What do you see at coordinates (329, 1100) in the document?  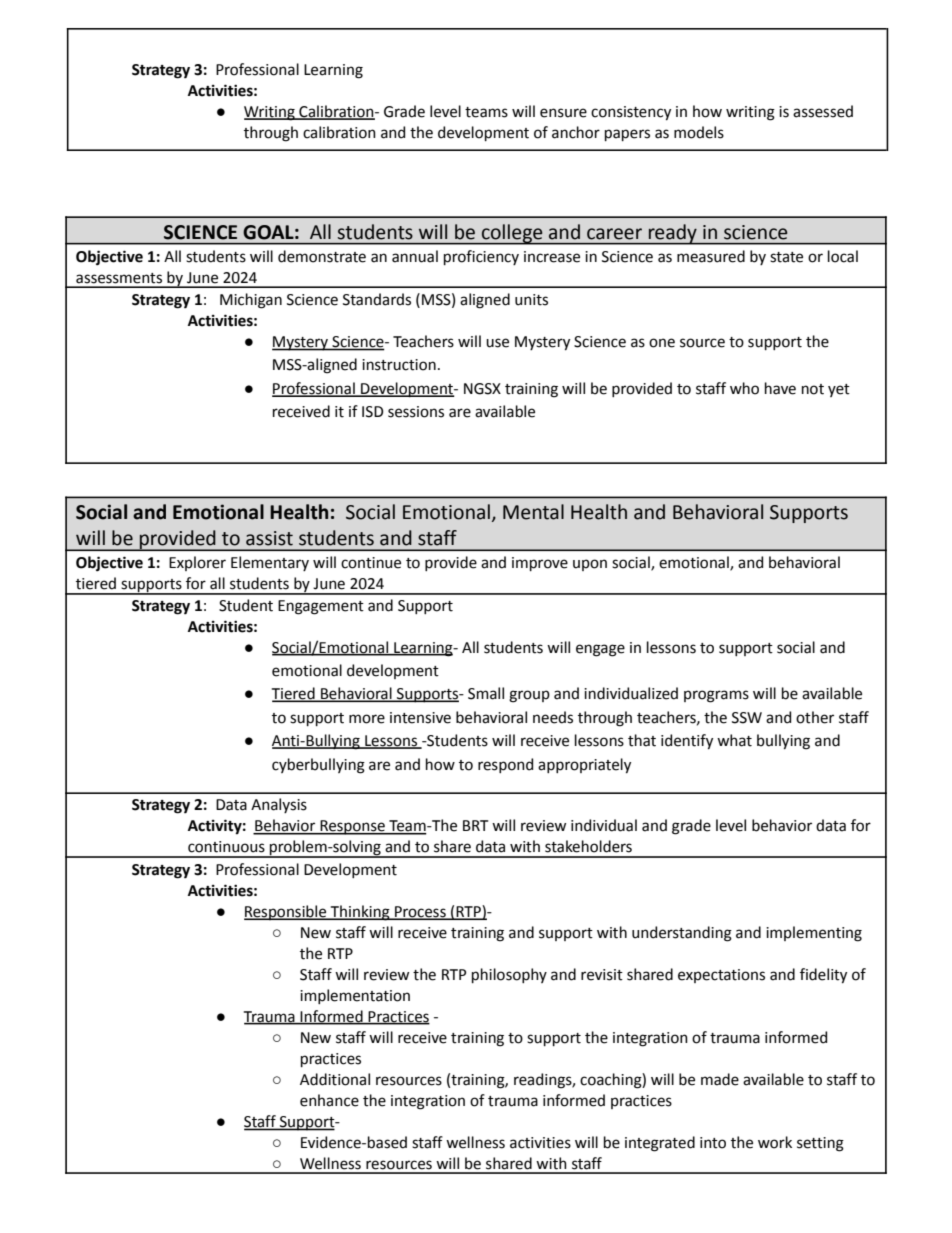 I see `enhance` at bounding box center [329, 1100].
